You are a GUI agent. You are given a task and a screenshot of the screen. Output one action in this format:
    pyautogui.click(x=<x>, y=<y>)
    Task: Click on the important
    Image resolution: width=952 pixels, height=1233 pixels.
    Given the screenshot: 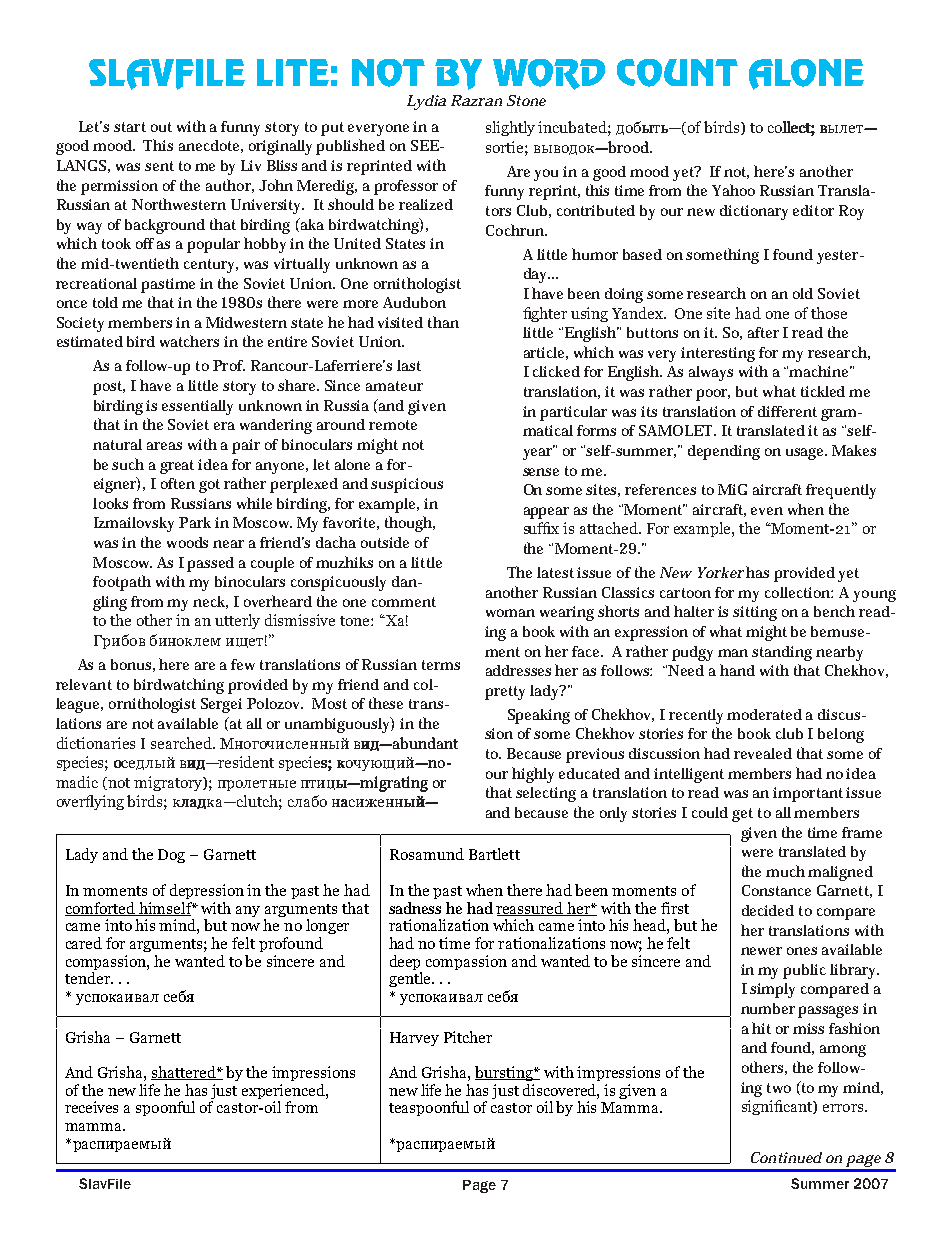 What is the action you would take?
    pyautogui.click(x=808, y=794)
